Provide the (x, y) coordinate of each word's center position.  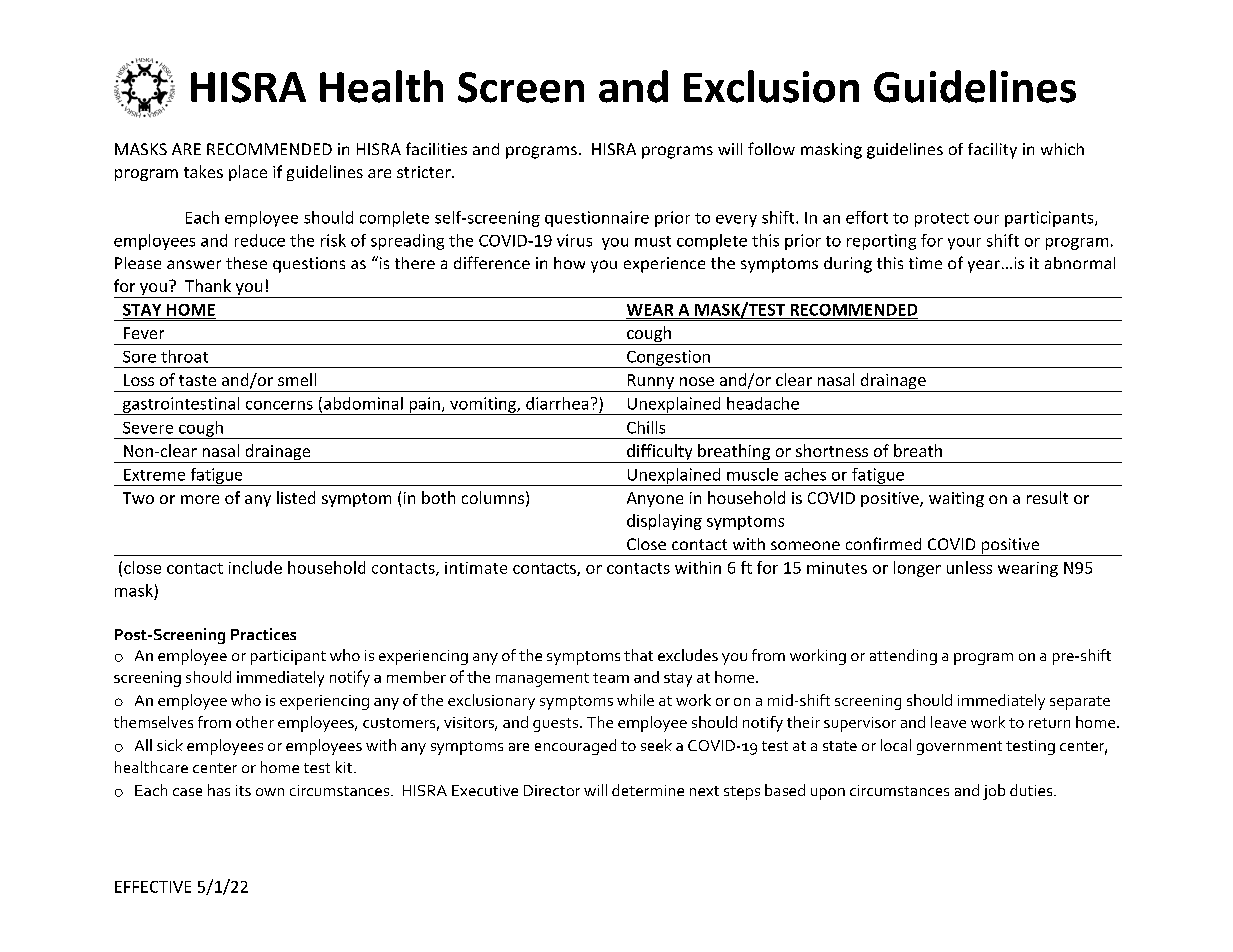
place (248, 173)
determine (648, 790)
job (994, 792)
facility (992, 151)
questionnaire (597, 219)
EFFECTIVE (153, 887)
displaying (664, 522)
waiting (956, 499)
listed (296, 497)
